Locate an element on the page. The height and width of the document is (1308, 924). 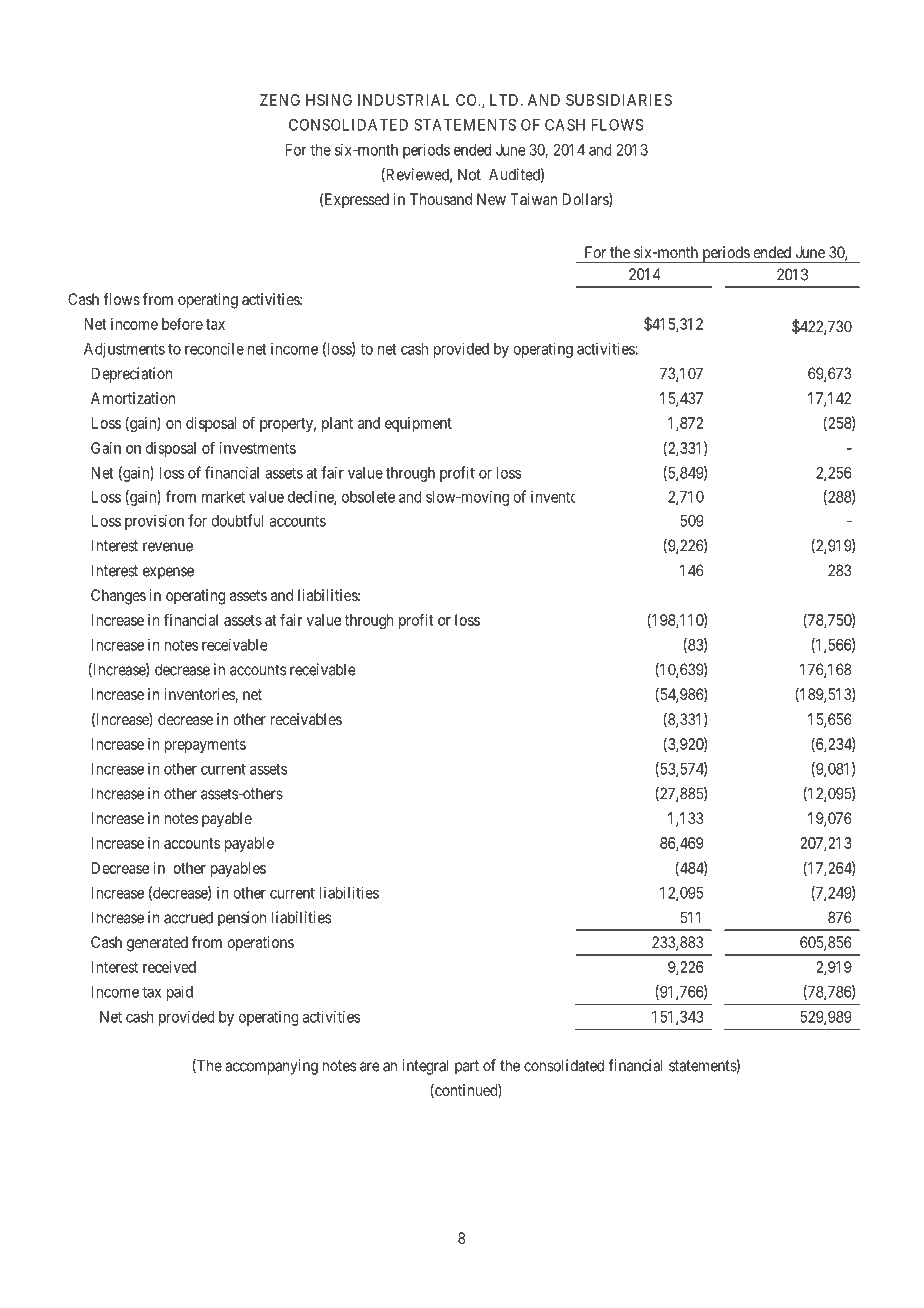
provision is located at coordinates (154, 522).
